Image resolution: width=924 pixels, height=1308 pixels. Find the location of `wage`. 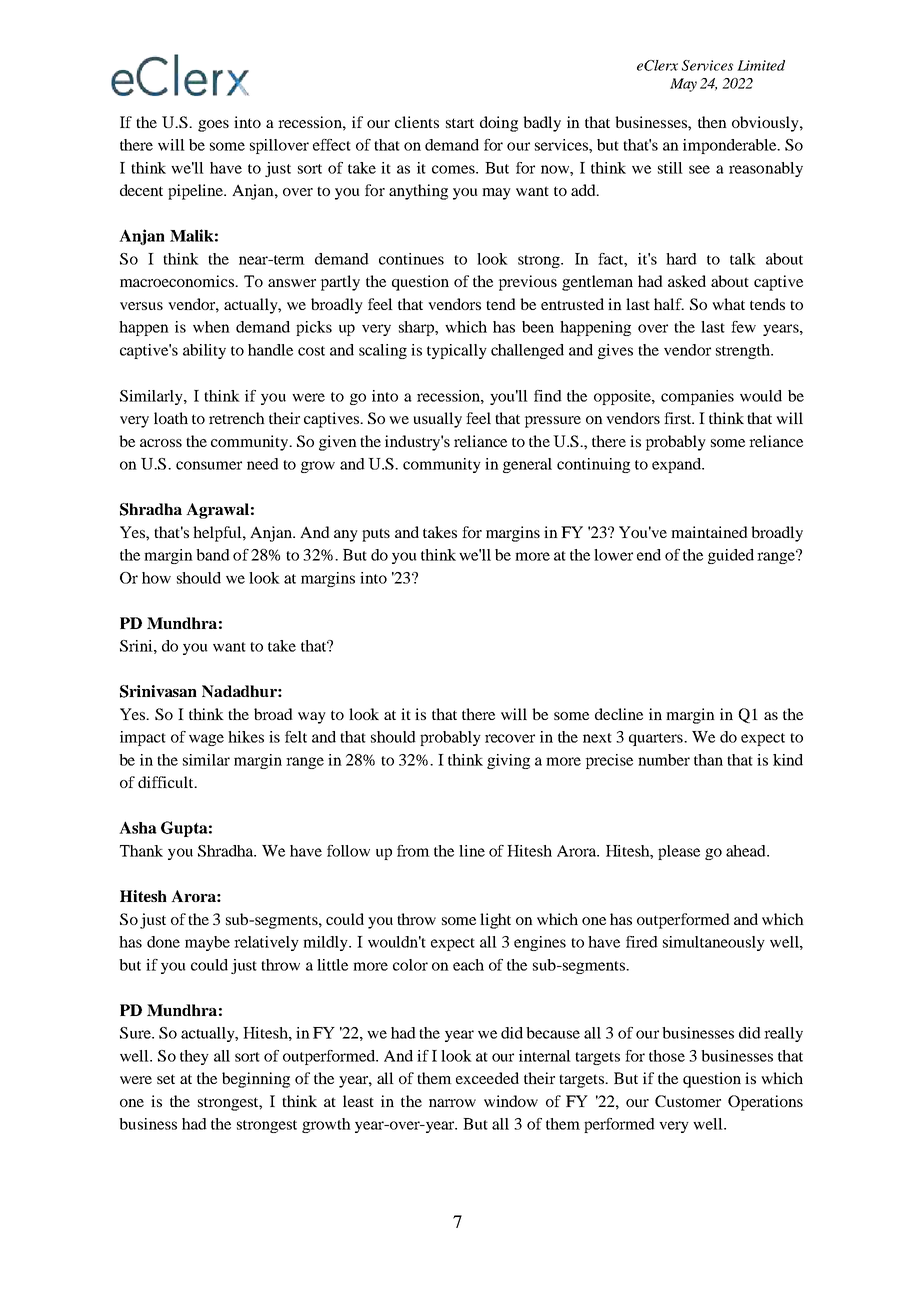

wage is located at coordinates (206, 740).
